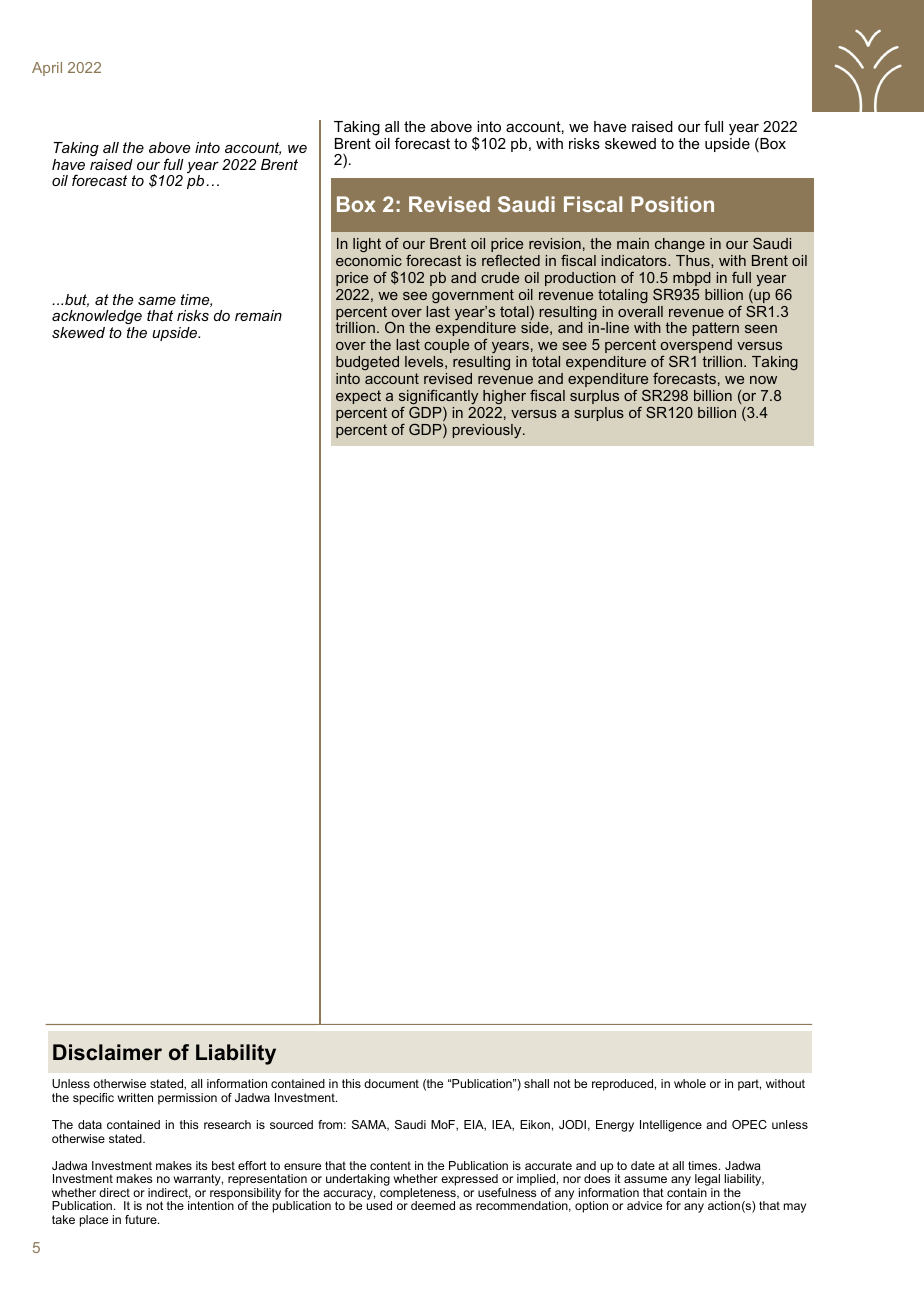  What do you see at coordinates (419, 1195) in the document?
I see `completeness` at bounding box center [419, 1195].
